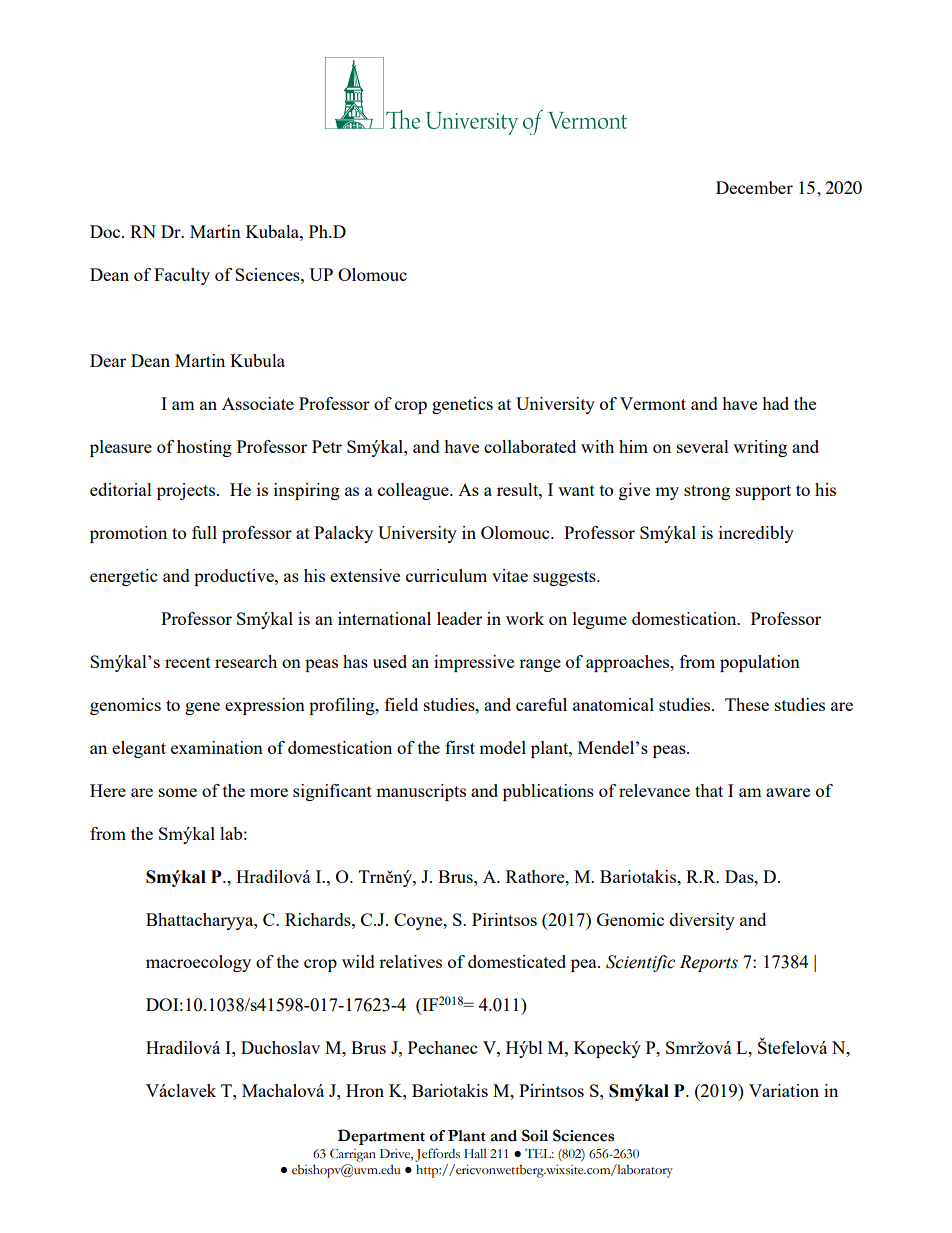 The height and width of the image is (1233, 952). Describe the element at coordinates (702, 921) in the image. I see `diversity` at that location.
